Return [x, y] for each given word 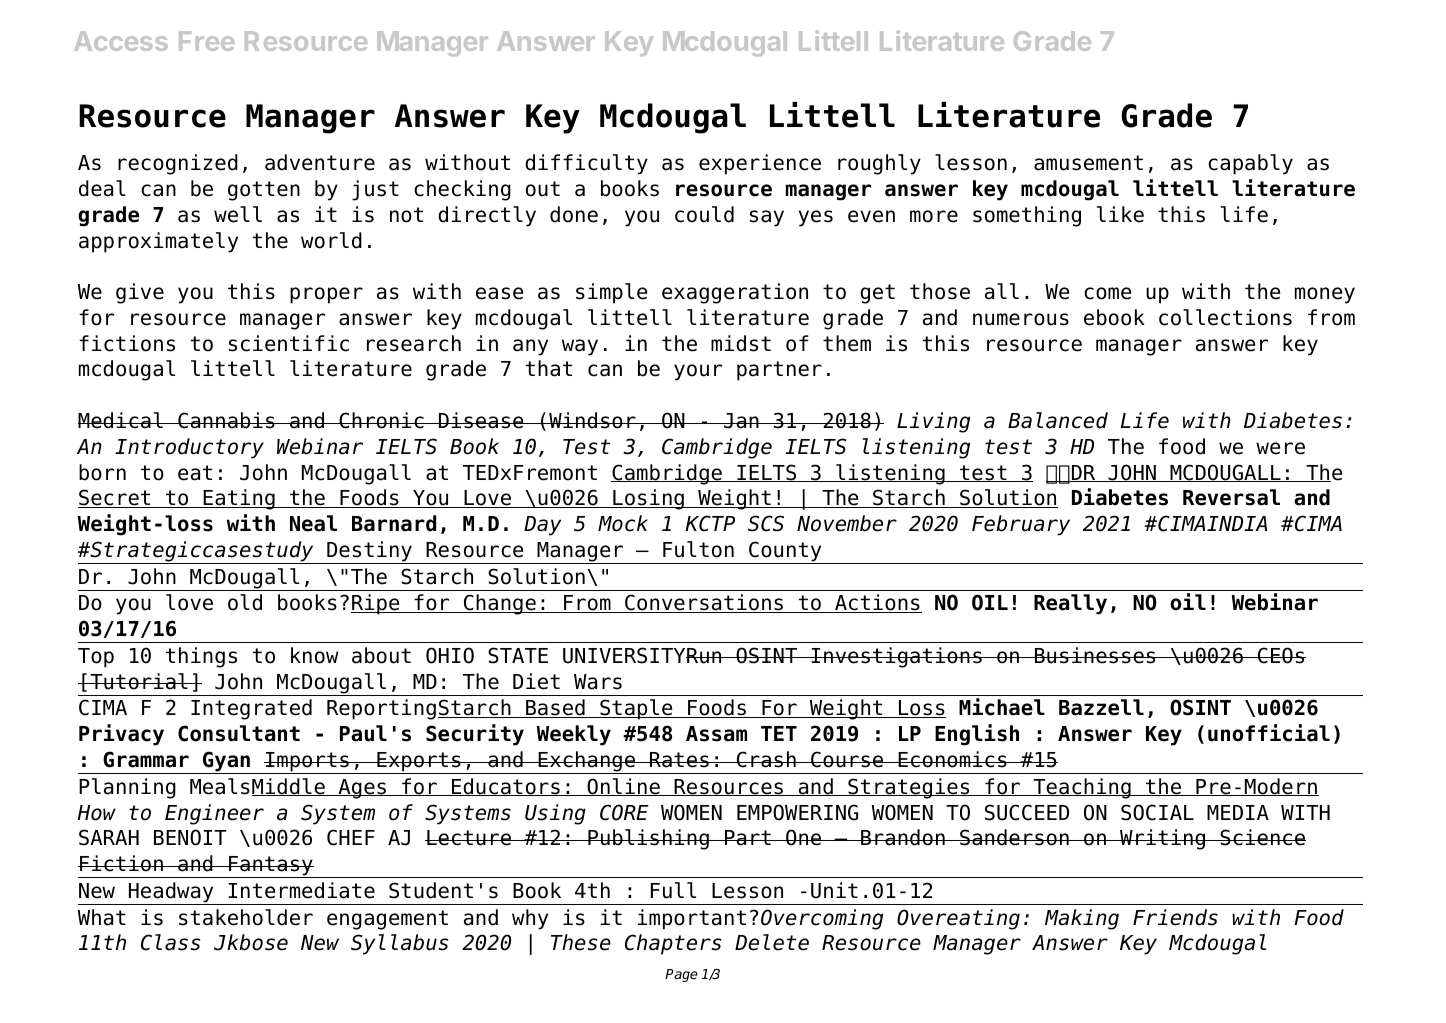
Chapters [673, 944]
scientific [289, 343]
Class [171, 942]
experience [760, 164]
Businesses [1095, 655]
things [201, 657]
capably [1250, 164]
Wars [598, 682]
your [698, 372]
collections [1225, 317]
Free [206, 41]
